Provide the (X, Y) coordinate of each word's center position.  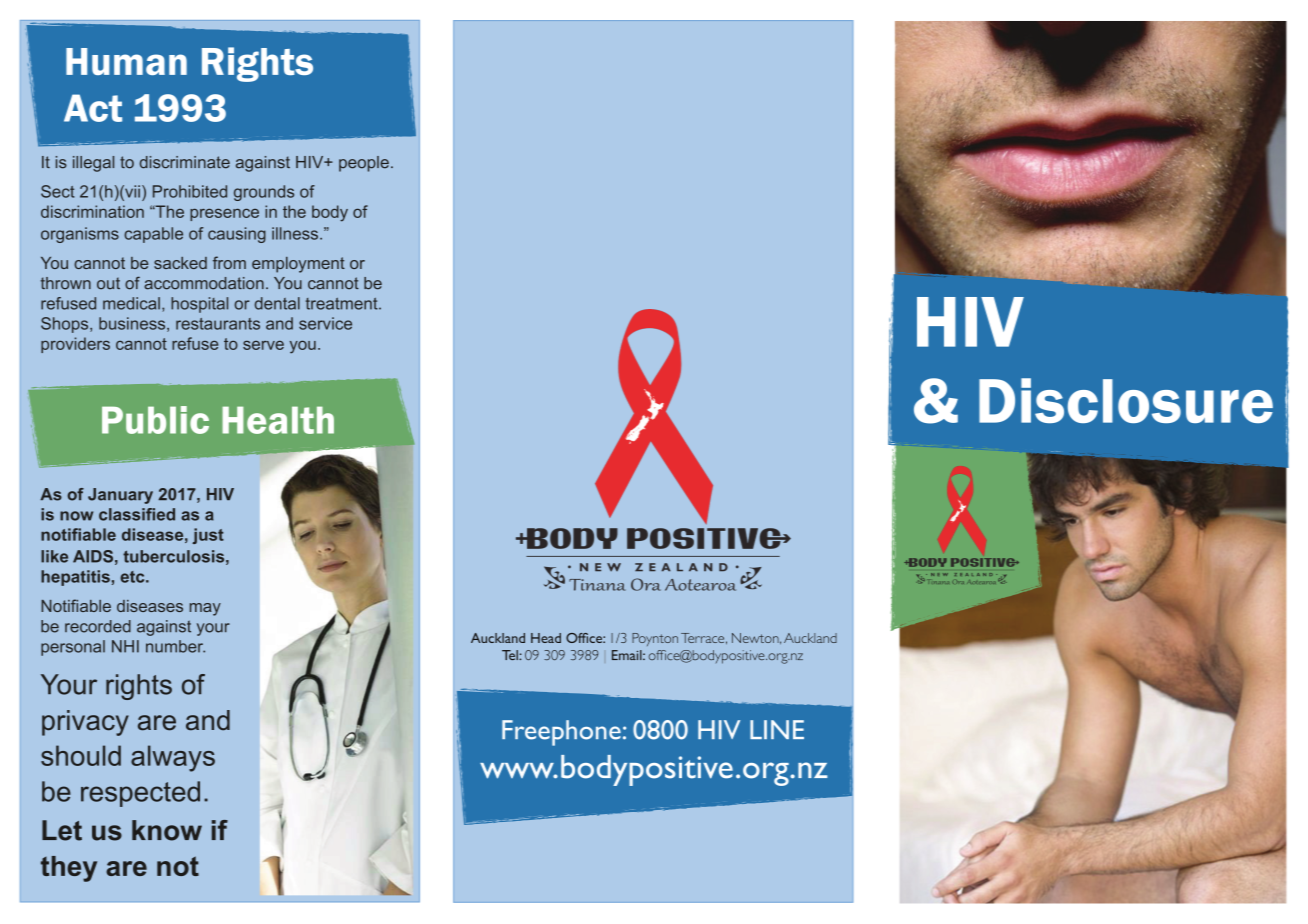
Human (126, 61)
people (364, 164)
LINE (777, 729)
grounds (264, 193)
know (167, 830)
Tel (511, 655)
